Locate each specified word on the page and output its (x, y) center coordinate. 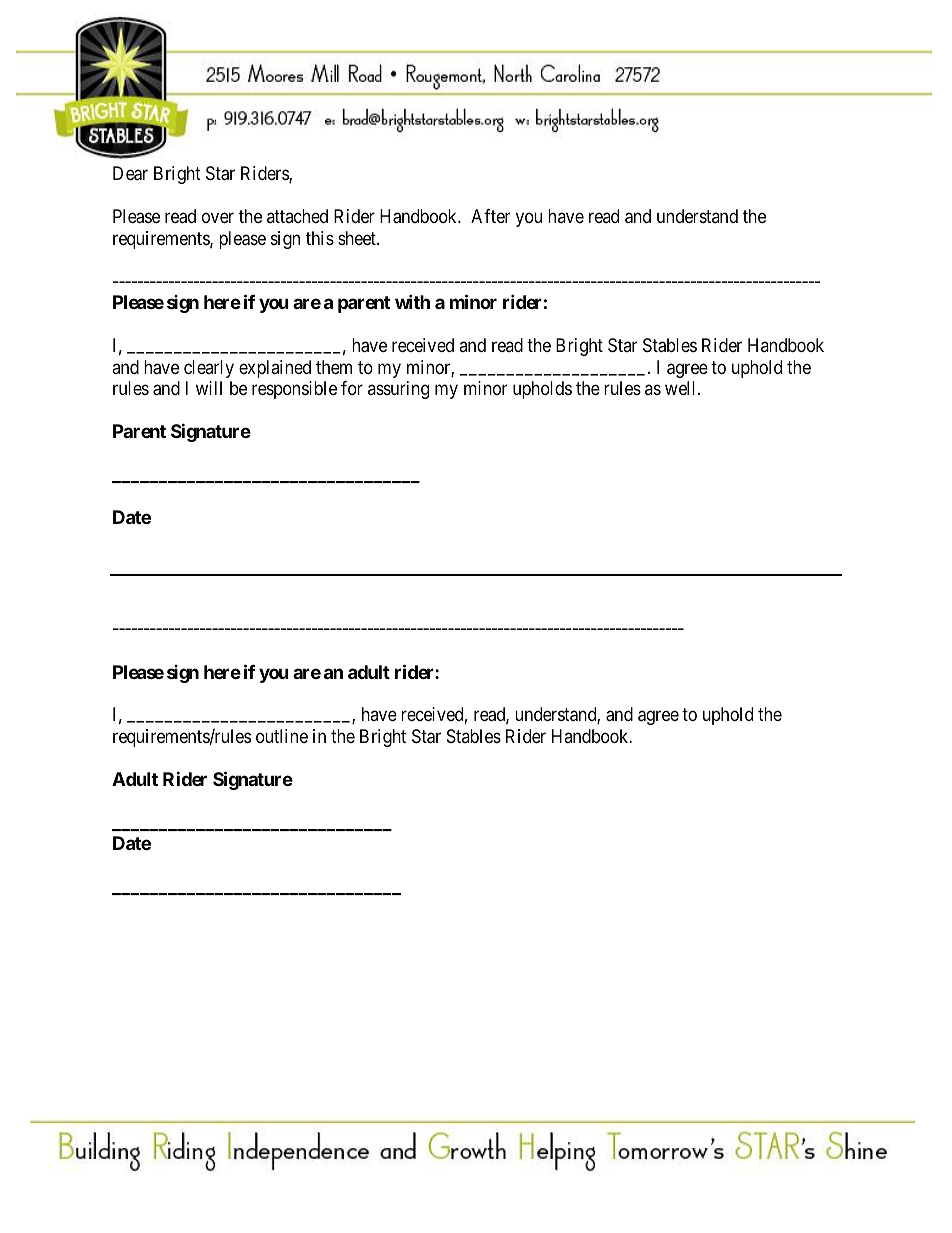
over (218, 218)
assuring (398, 390)
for (352, 388)
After (490, 216)
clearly (209, 369)
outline (282, 736)
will (209, 388)
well (682, 388)
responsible (294, 390)
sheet (358, 238)
